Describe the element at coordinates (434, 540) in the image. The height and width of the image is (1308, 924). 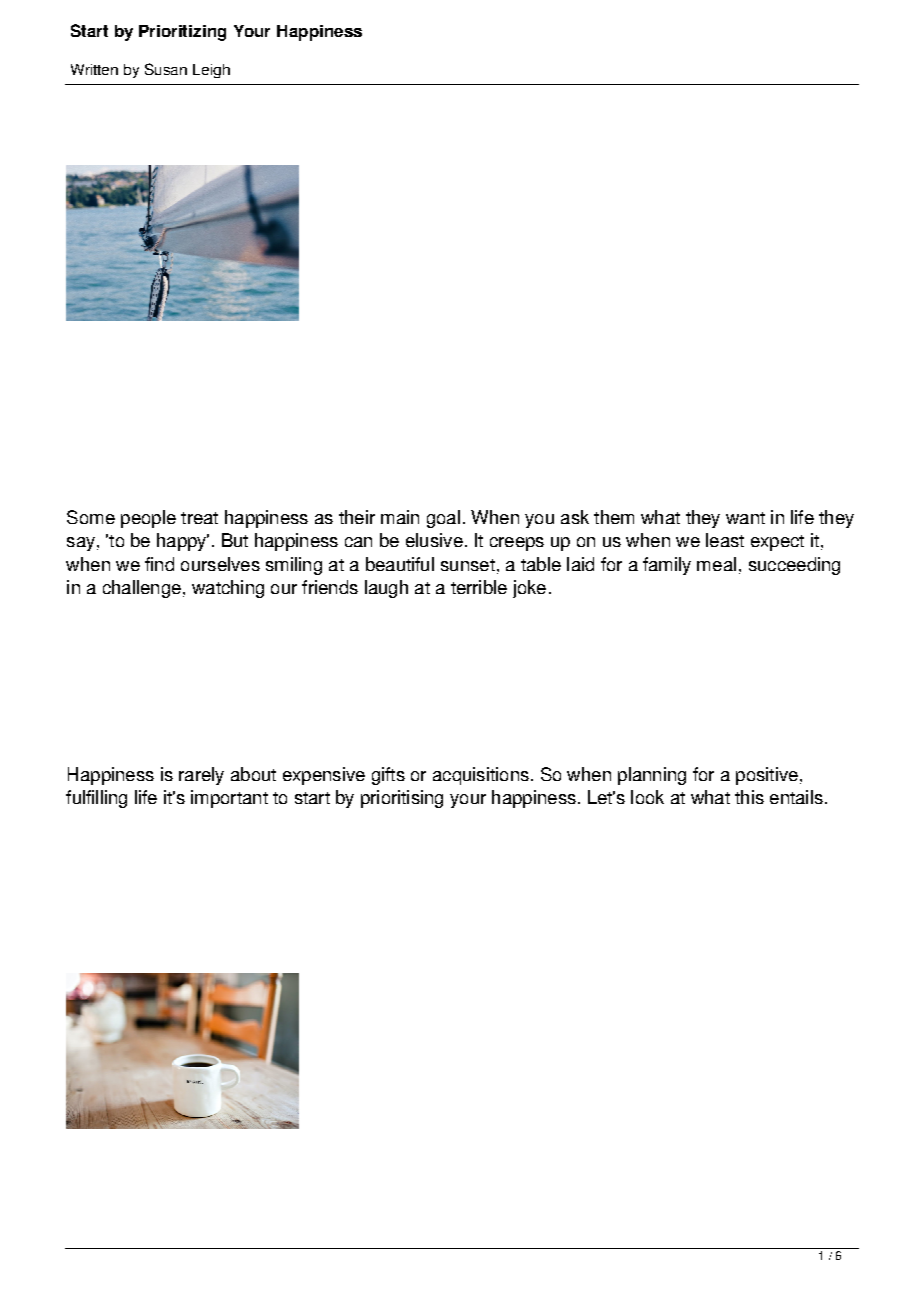
I see `elusive` at that location.
